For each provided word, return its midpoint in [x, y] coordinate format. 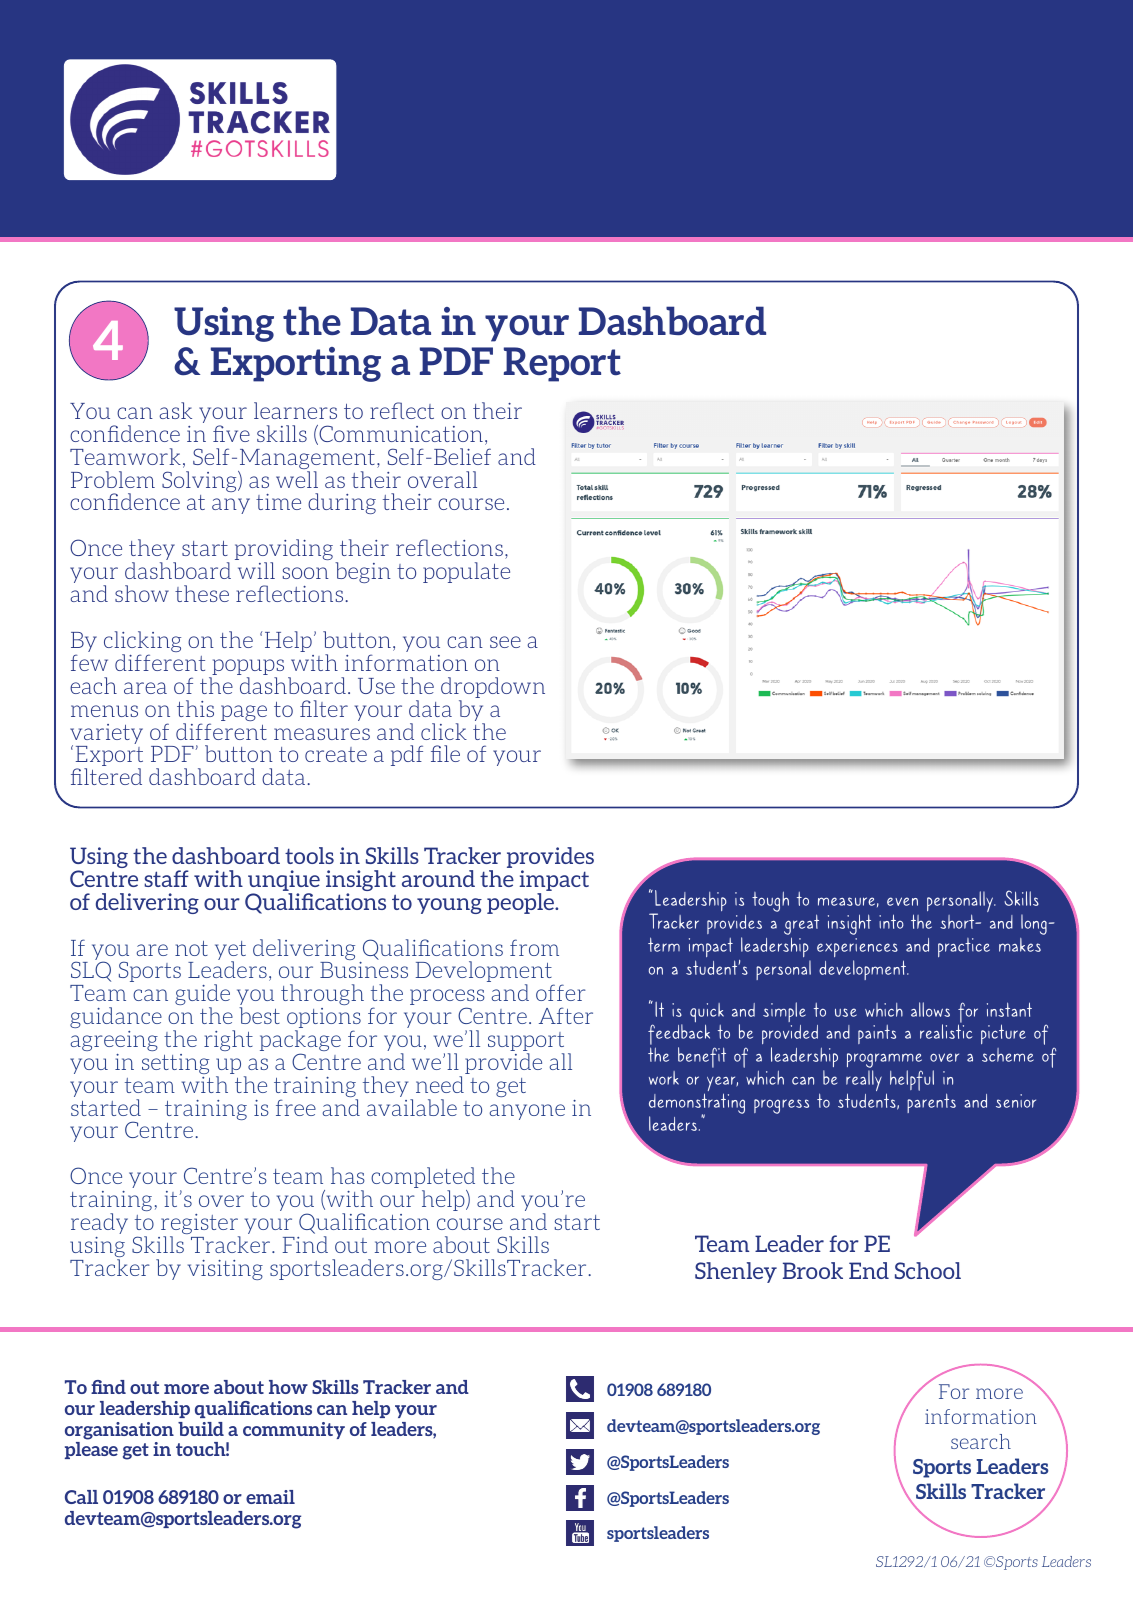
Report [562, 364]
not [191, 948]
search [981, 1441]
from [534, 947]
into [891, 921]
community [294, 1430]
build [201, 1429]
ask [175, 410]
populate [466, 572]
